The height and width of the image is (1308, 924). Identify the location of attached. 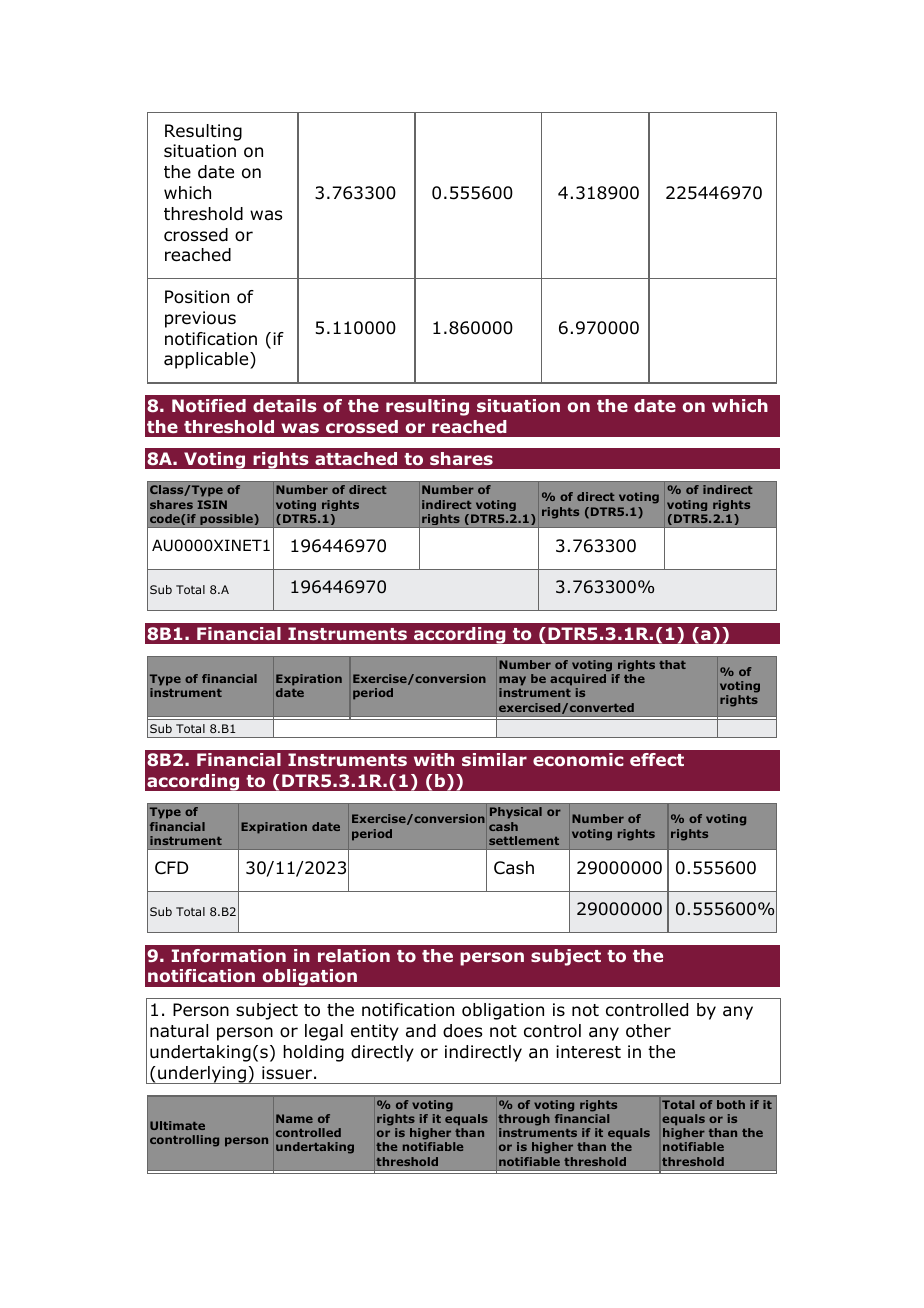
(356, 458).
